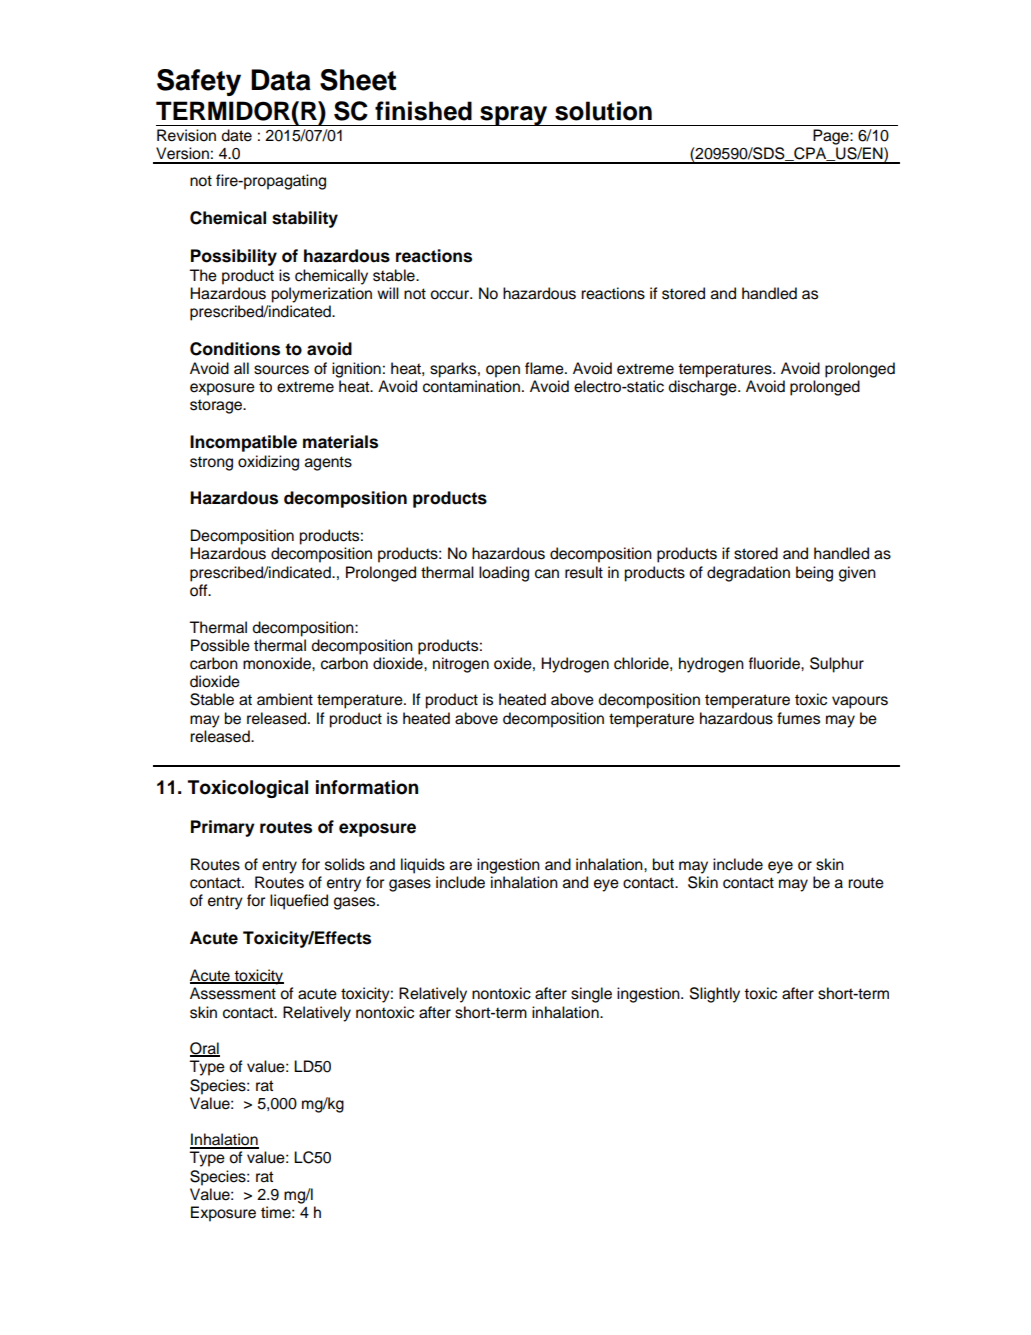 The width and height of the screenshot is (1031, 1335). What do you see at coordinates (223, 828) in the screenshot?
I see `Primary` at bounding box center [223, 828].
